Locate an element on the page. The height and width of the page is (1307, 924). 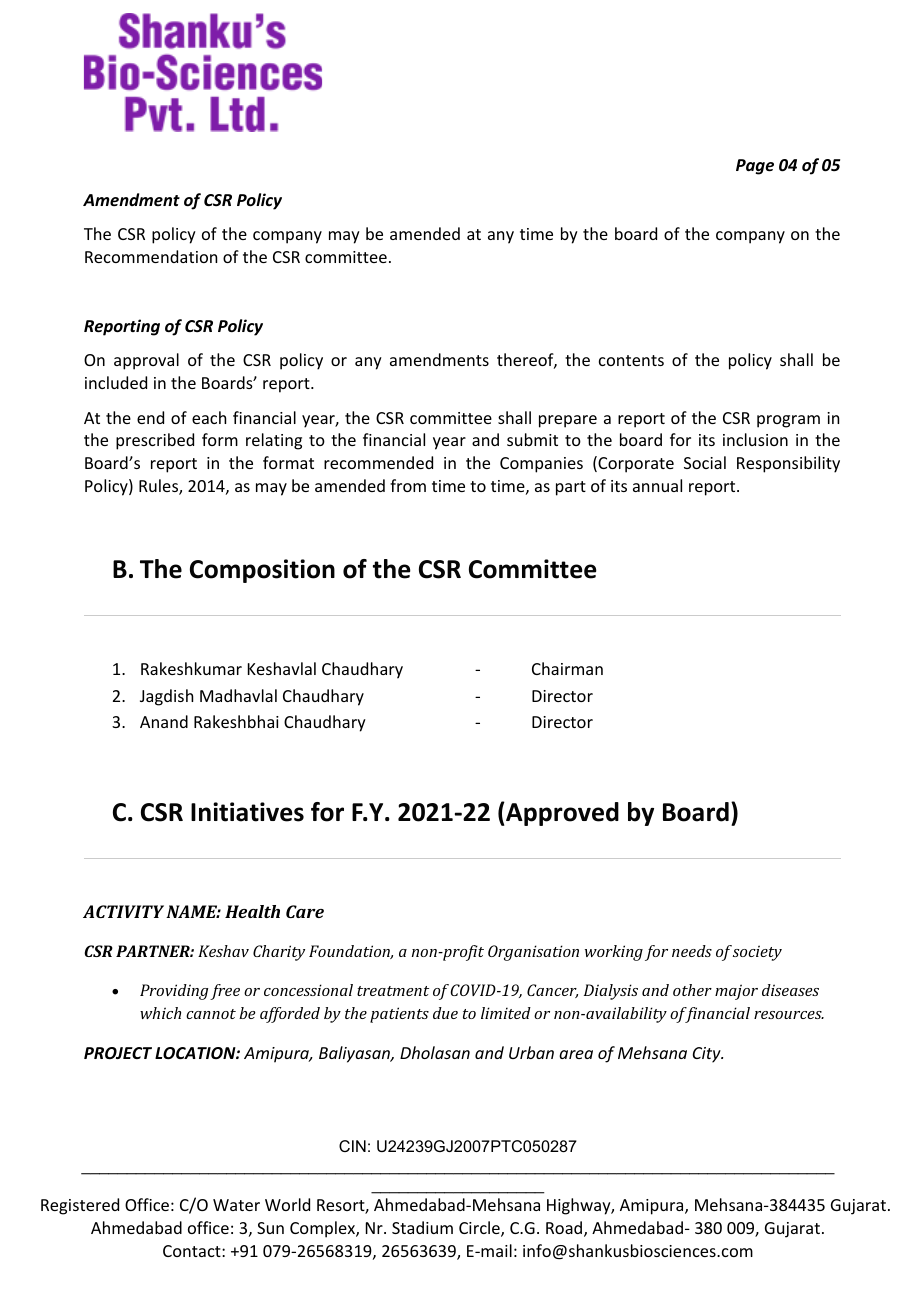
needs is located at coordinates (692, 951).
